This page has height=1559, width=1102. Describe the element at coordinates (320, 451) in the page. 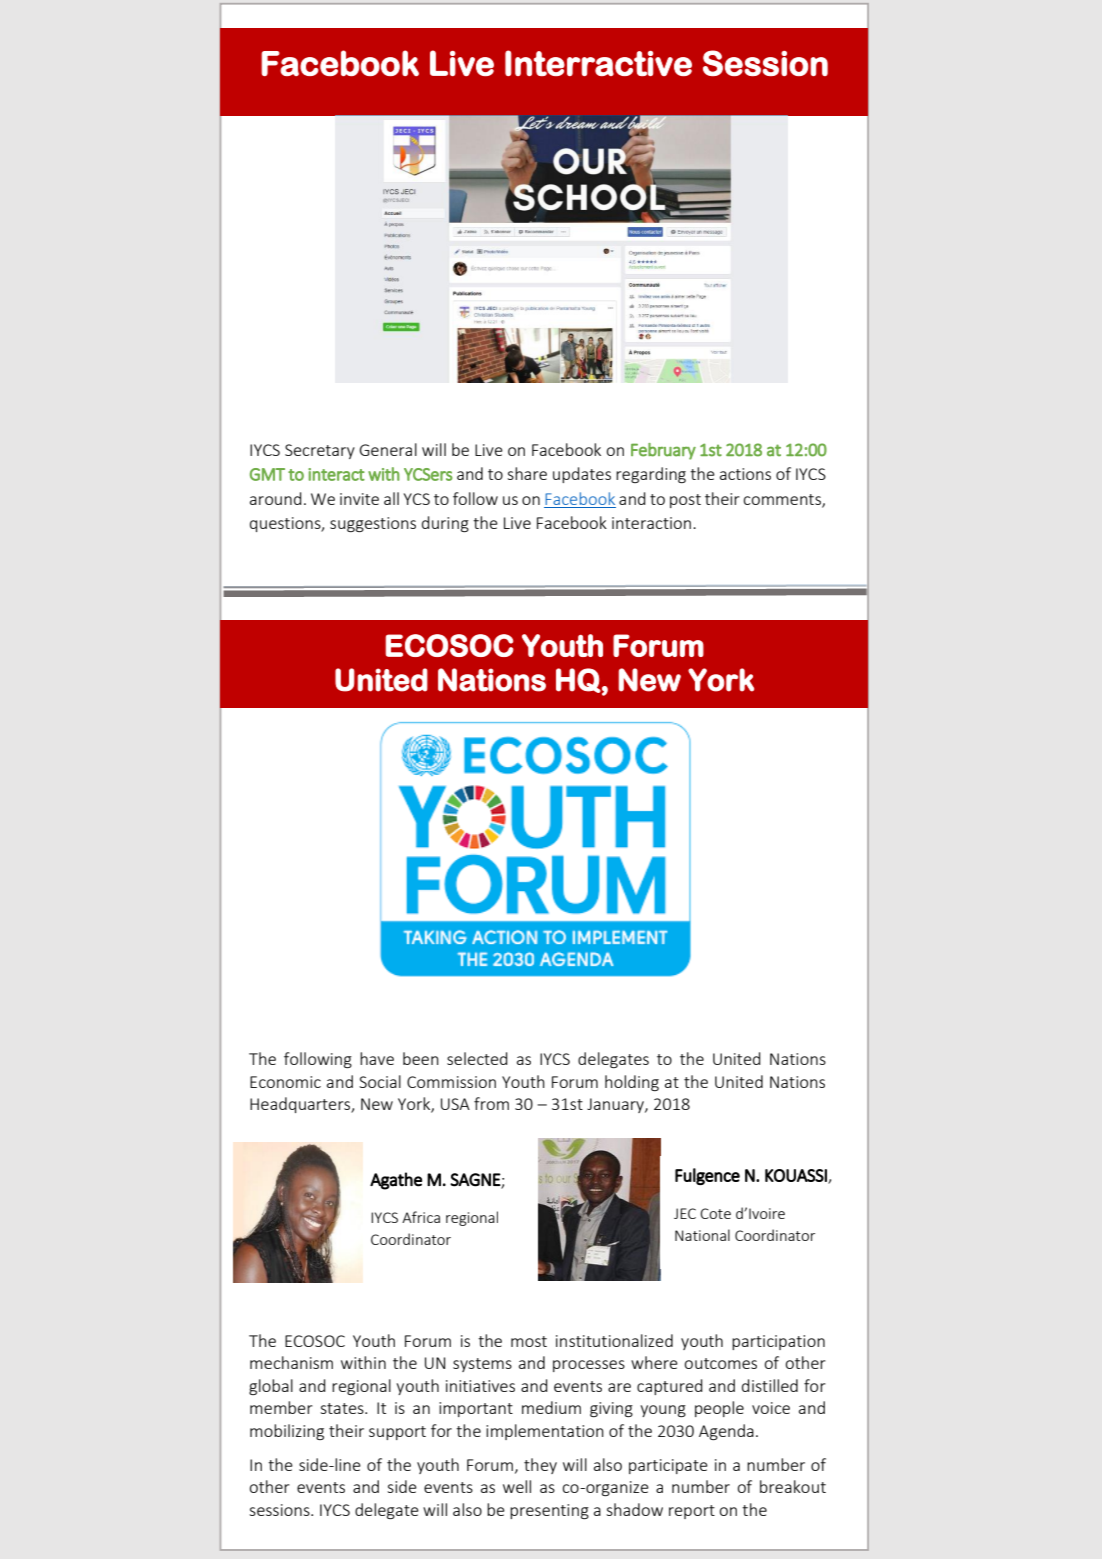

I see `Secretary` at that location.
